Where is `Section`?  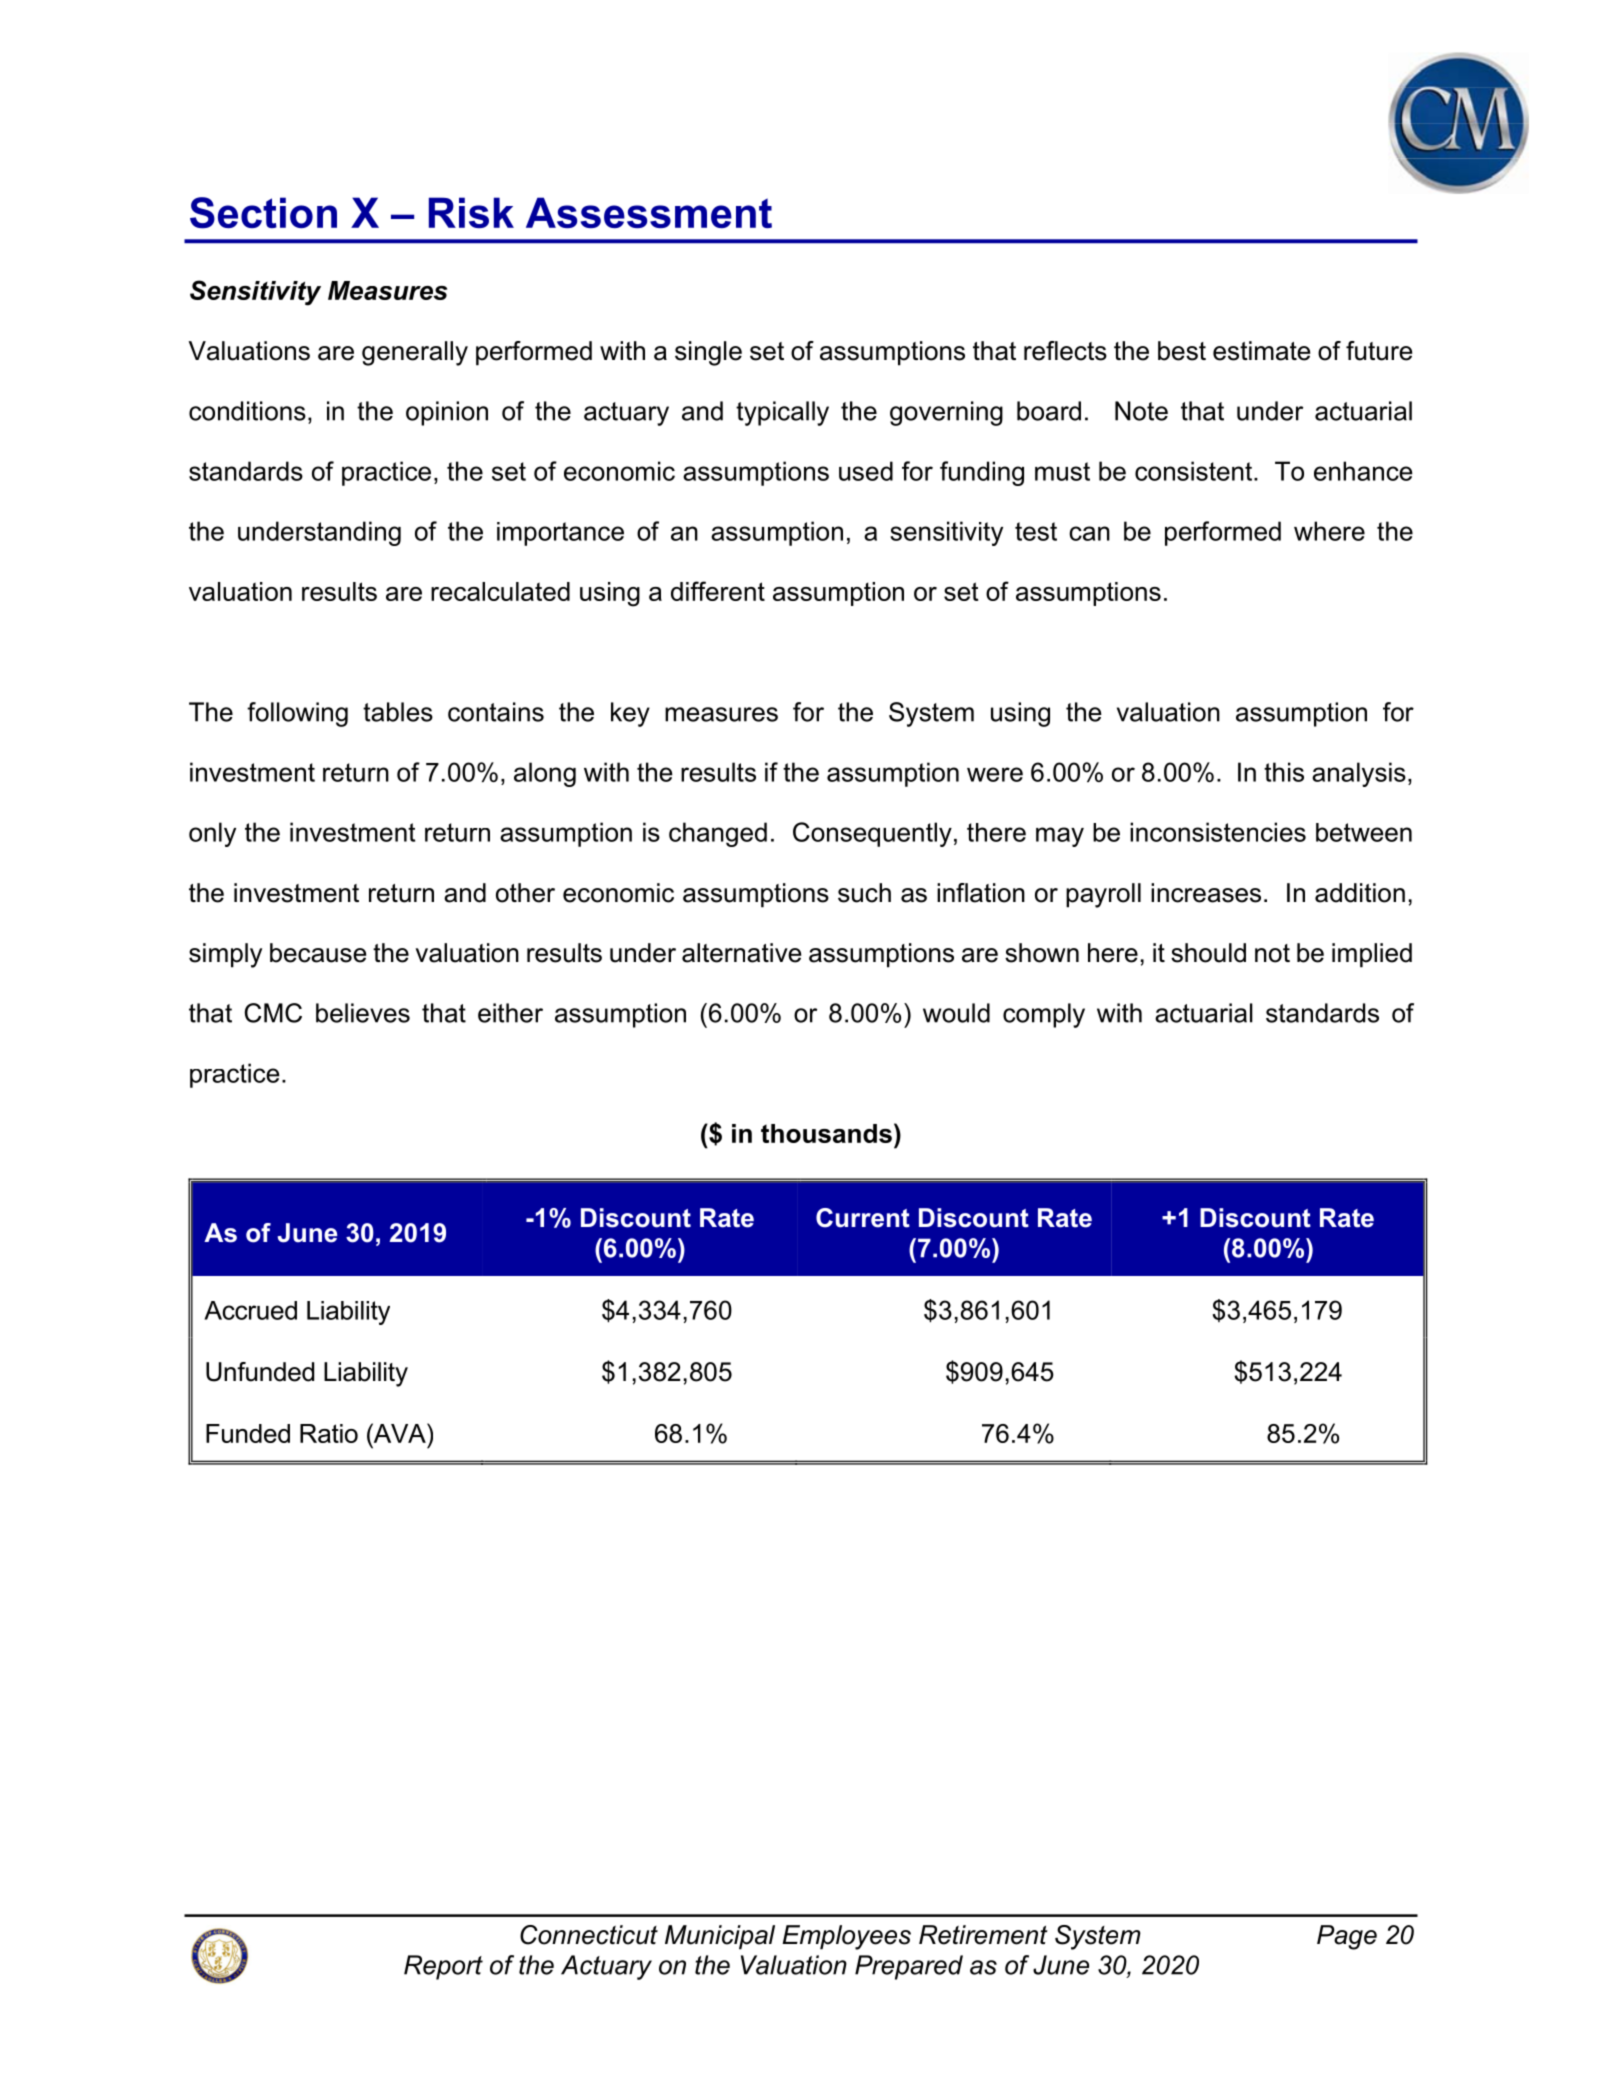 Section is located at coordinates (263, 213).
